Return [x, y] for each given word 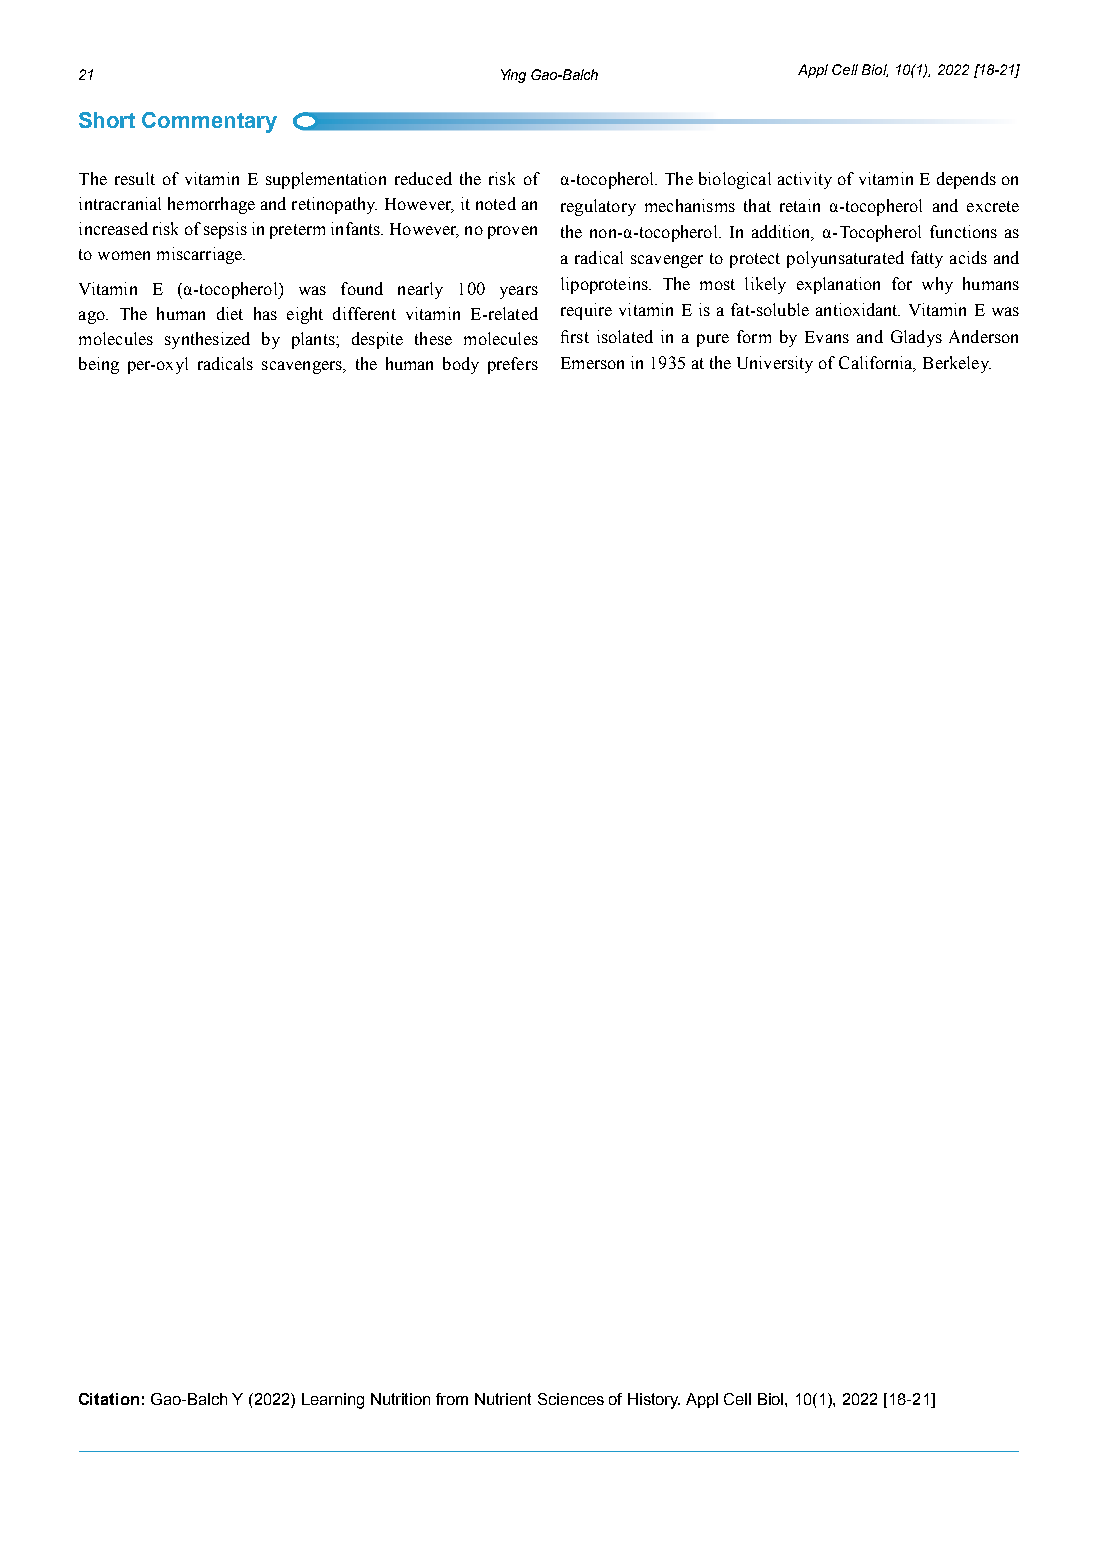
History [654, 1401]
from [452, 1399]
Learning [333, 1401]
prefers [513, 365]
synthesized [207, 340]
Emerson [592, 363]
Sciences [571, 1399]
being [99, 365]
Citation [109, 1399]
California [877, 363]
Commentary [209, 122]
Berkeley [957, 364]
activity [805, 180]
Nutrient [503, 1399]
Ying [513, 76]
